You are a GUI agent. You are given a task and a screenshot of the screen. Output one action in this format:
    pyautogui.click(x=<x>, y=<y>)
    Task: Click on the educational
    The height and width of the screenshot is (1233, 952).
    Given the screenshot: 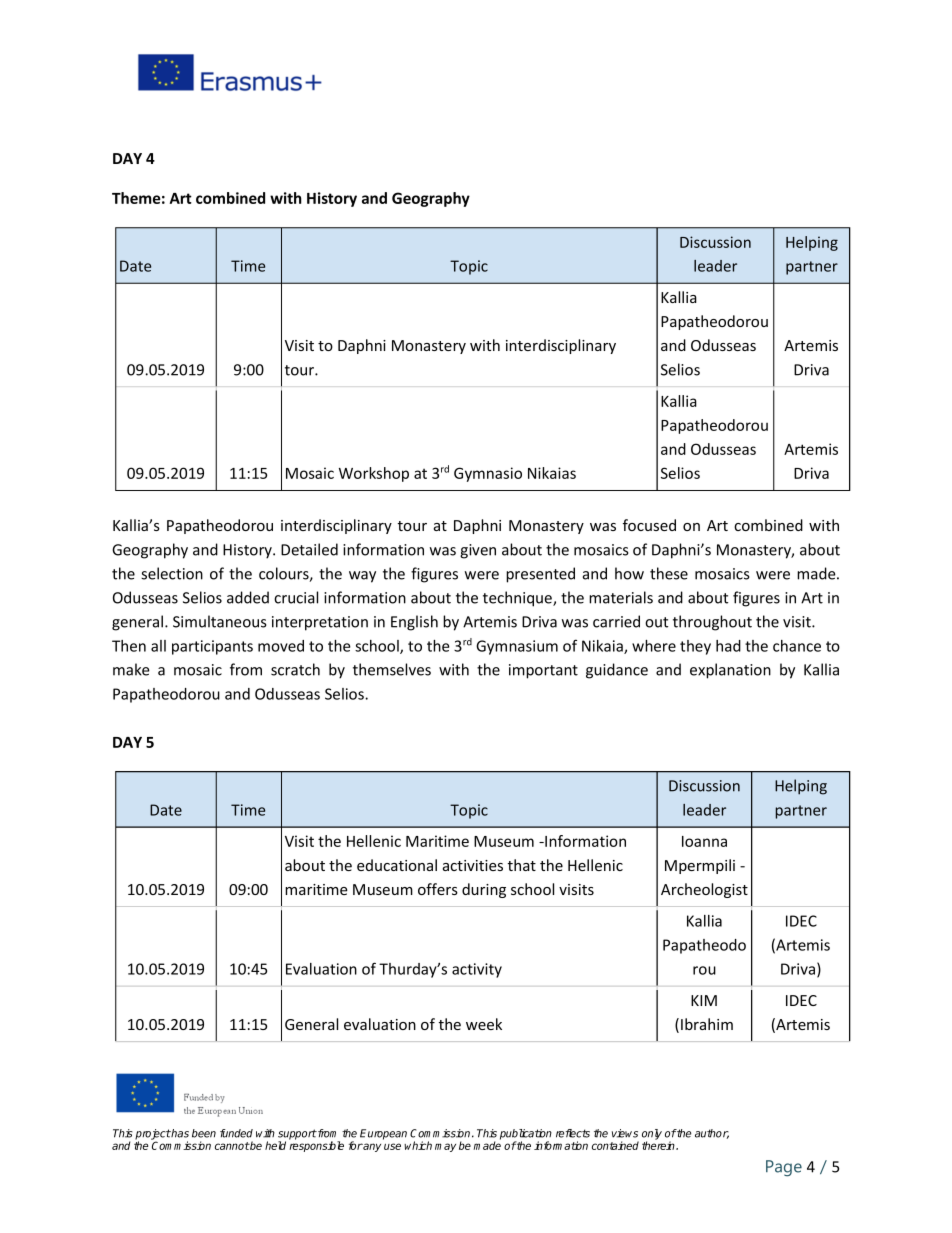 What is the action you would take?
    pyautogui.click(x=397, y=865)
